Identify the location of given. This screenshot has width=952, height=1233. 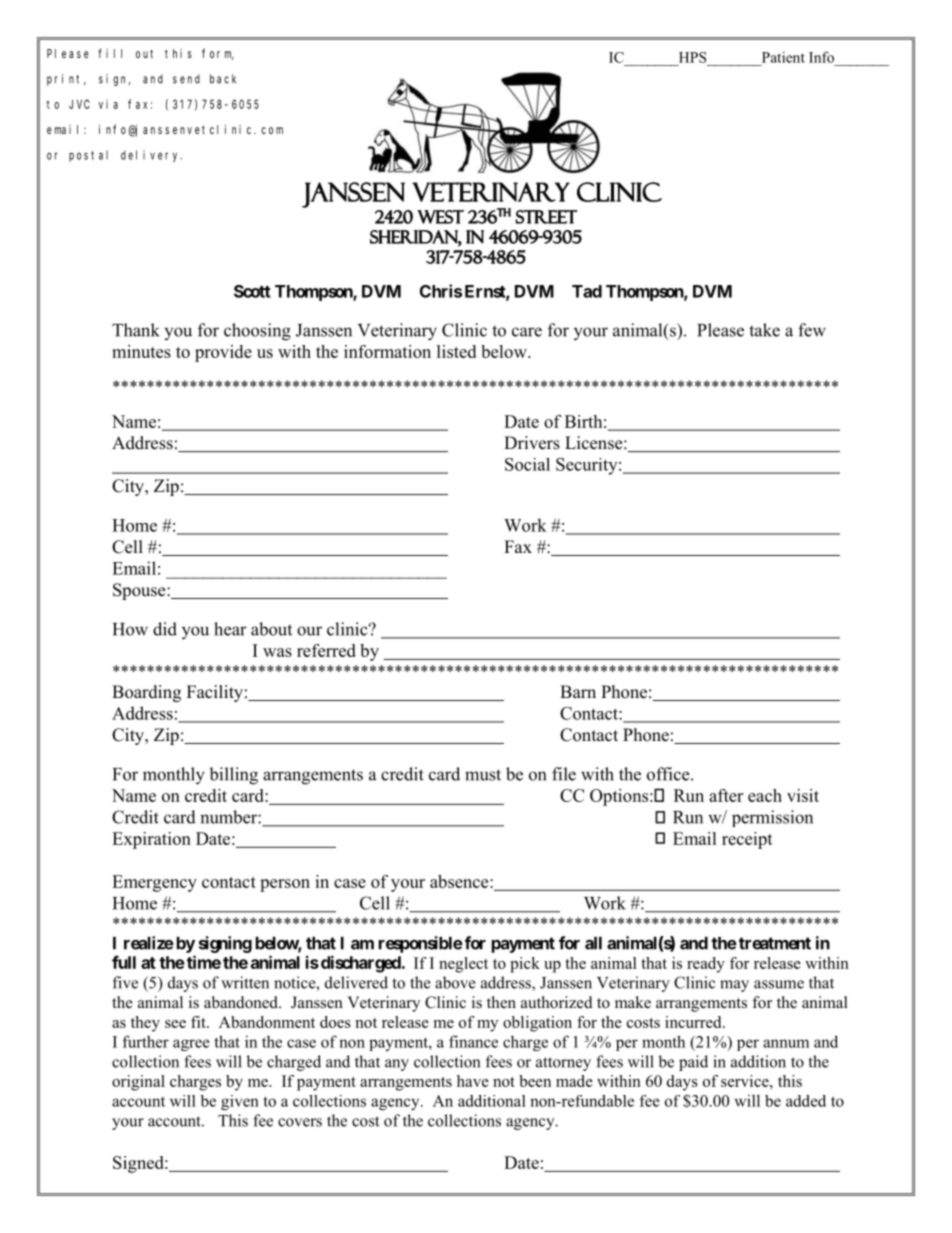
(240, 1102).
